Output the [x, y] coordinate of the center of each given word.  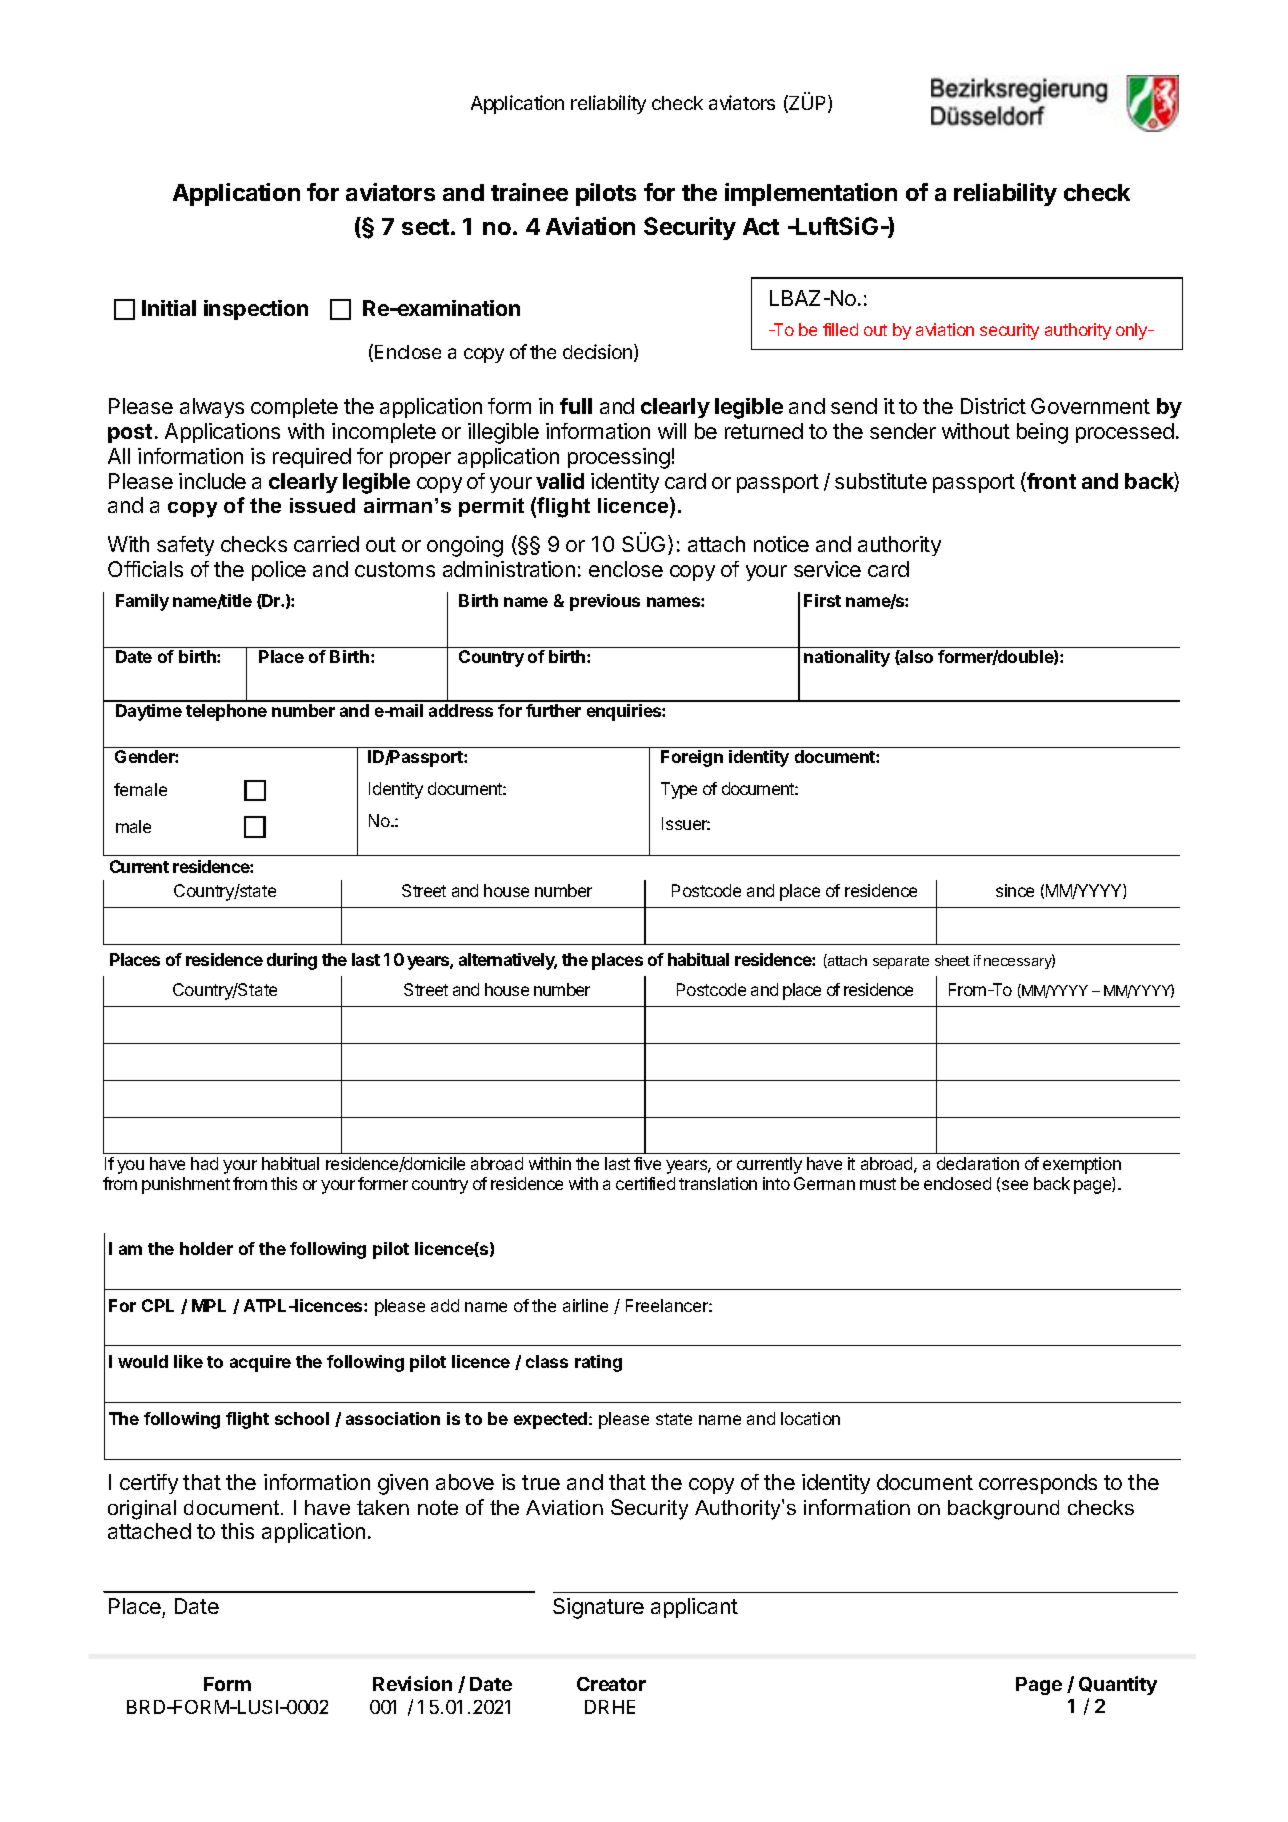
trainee [529, 192]
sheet [952, 960]
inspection [256, 310]
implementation [811, 194]
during [292, 961]
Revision [412, 1683]
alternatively [508, 961]
